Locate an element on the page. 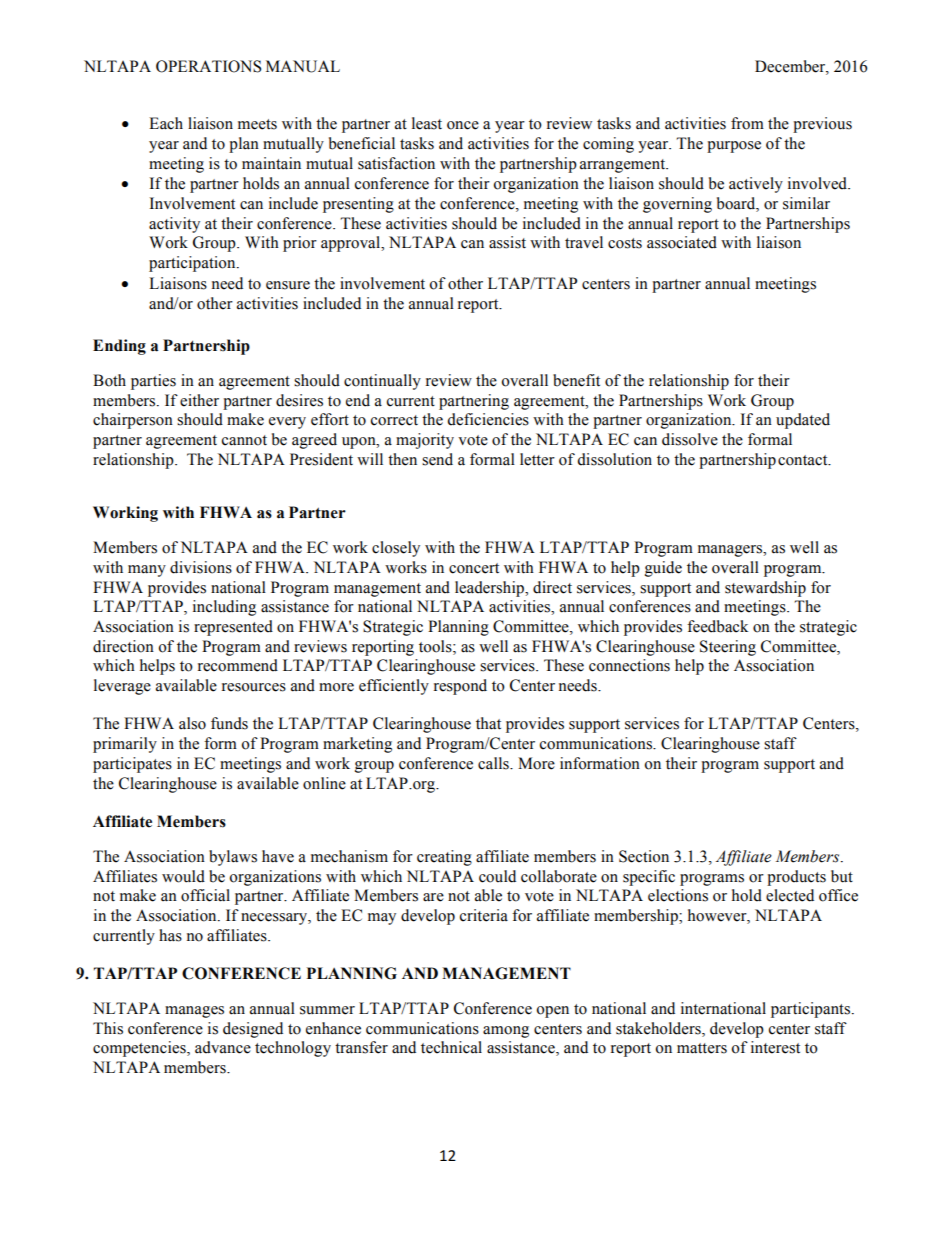 The width and height of the image is (952, 1233). continually is located at coordinates (382, 382).
